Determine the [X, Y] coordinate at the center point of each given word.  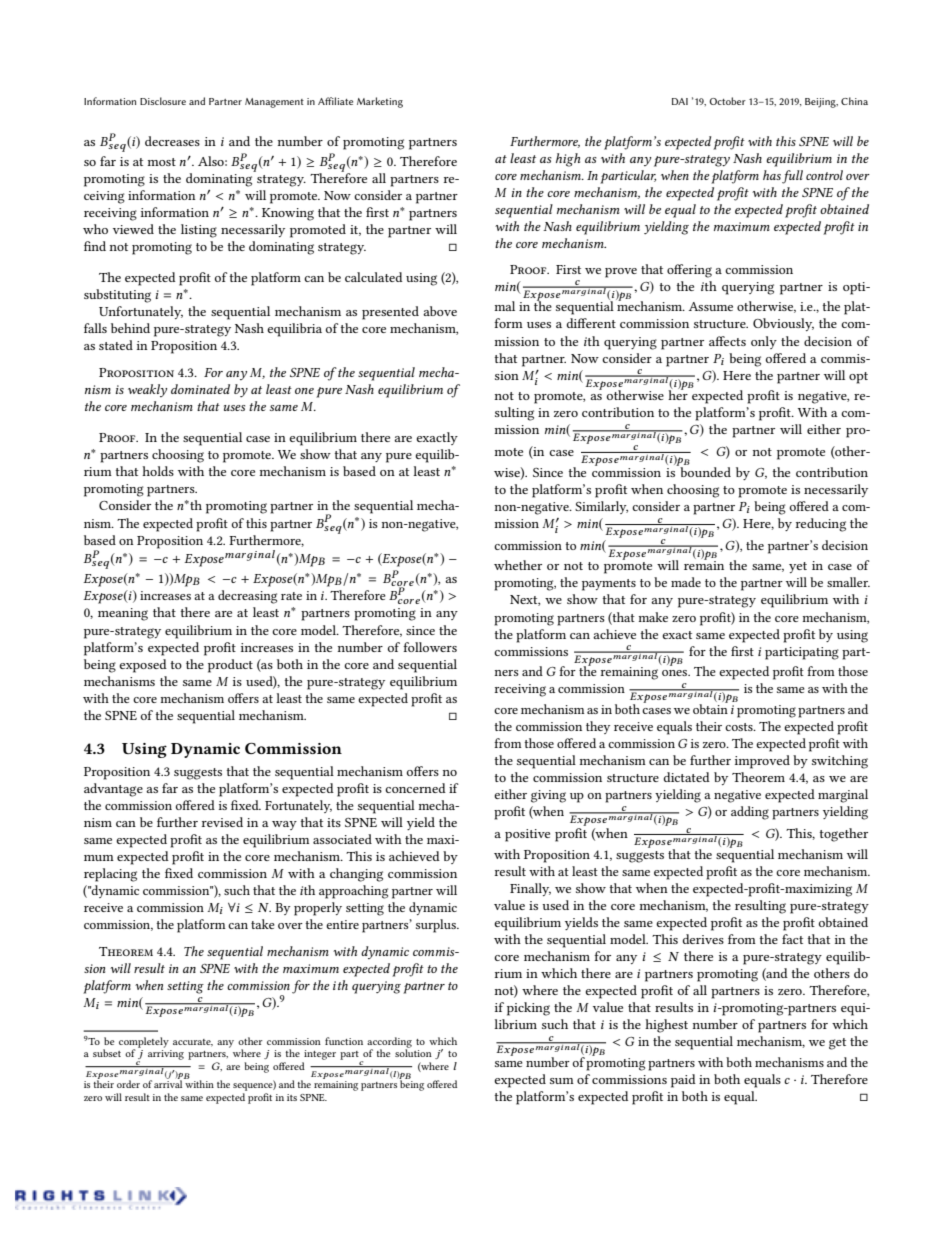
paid [683, 1081]
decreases [172, 141]
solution [413, 1052]
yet [798, 567]
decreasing [247, 597]
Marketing [380, 102]
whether [518, 565]
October [727, 101]
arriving [166, 1055]
